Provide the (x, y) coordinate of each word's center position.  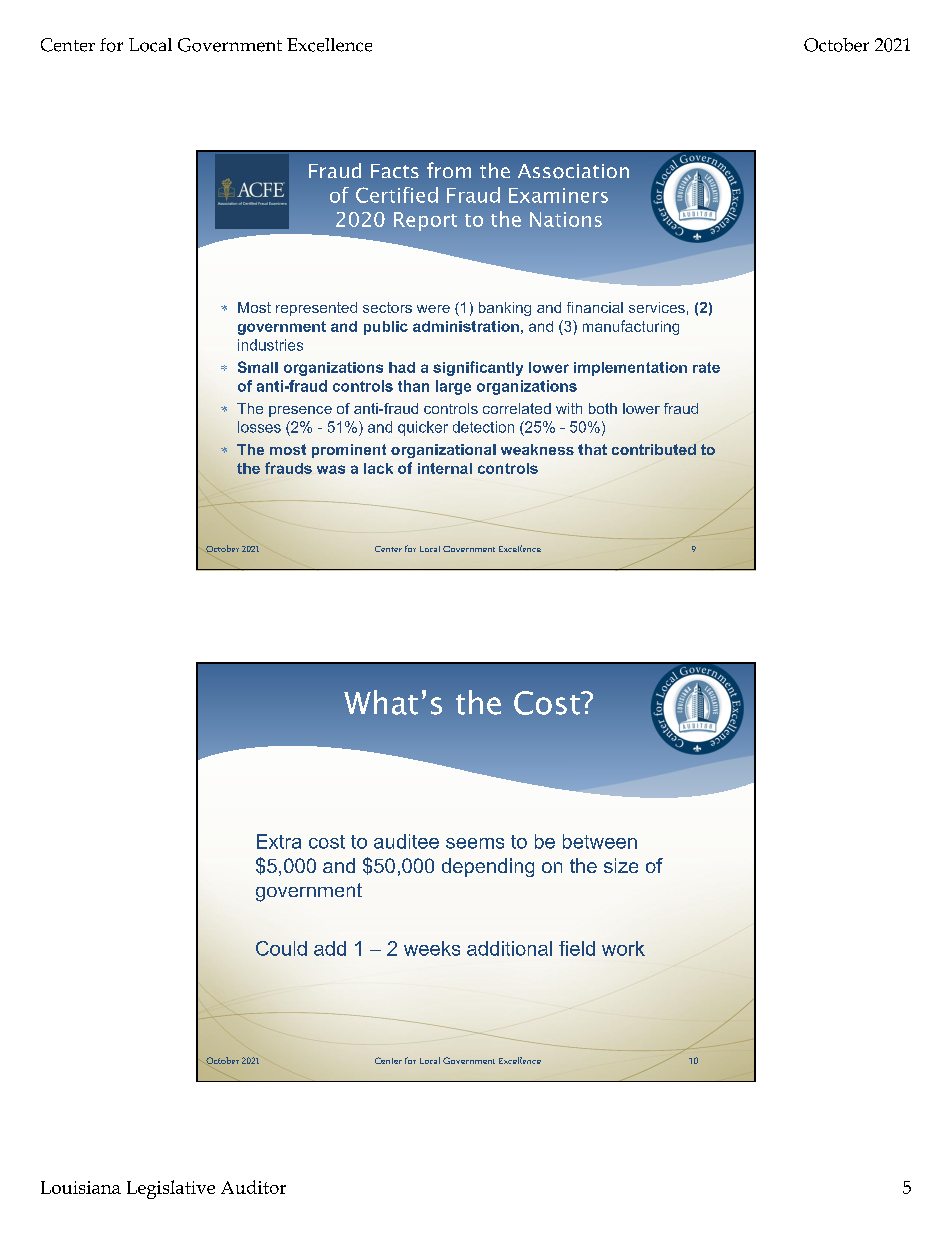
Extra (279, 841)
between (600, 841)
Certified (397, 195)
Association (573, 171)
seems (475, 843)
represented (316, 309)
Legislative (171, 1189)
